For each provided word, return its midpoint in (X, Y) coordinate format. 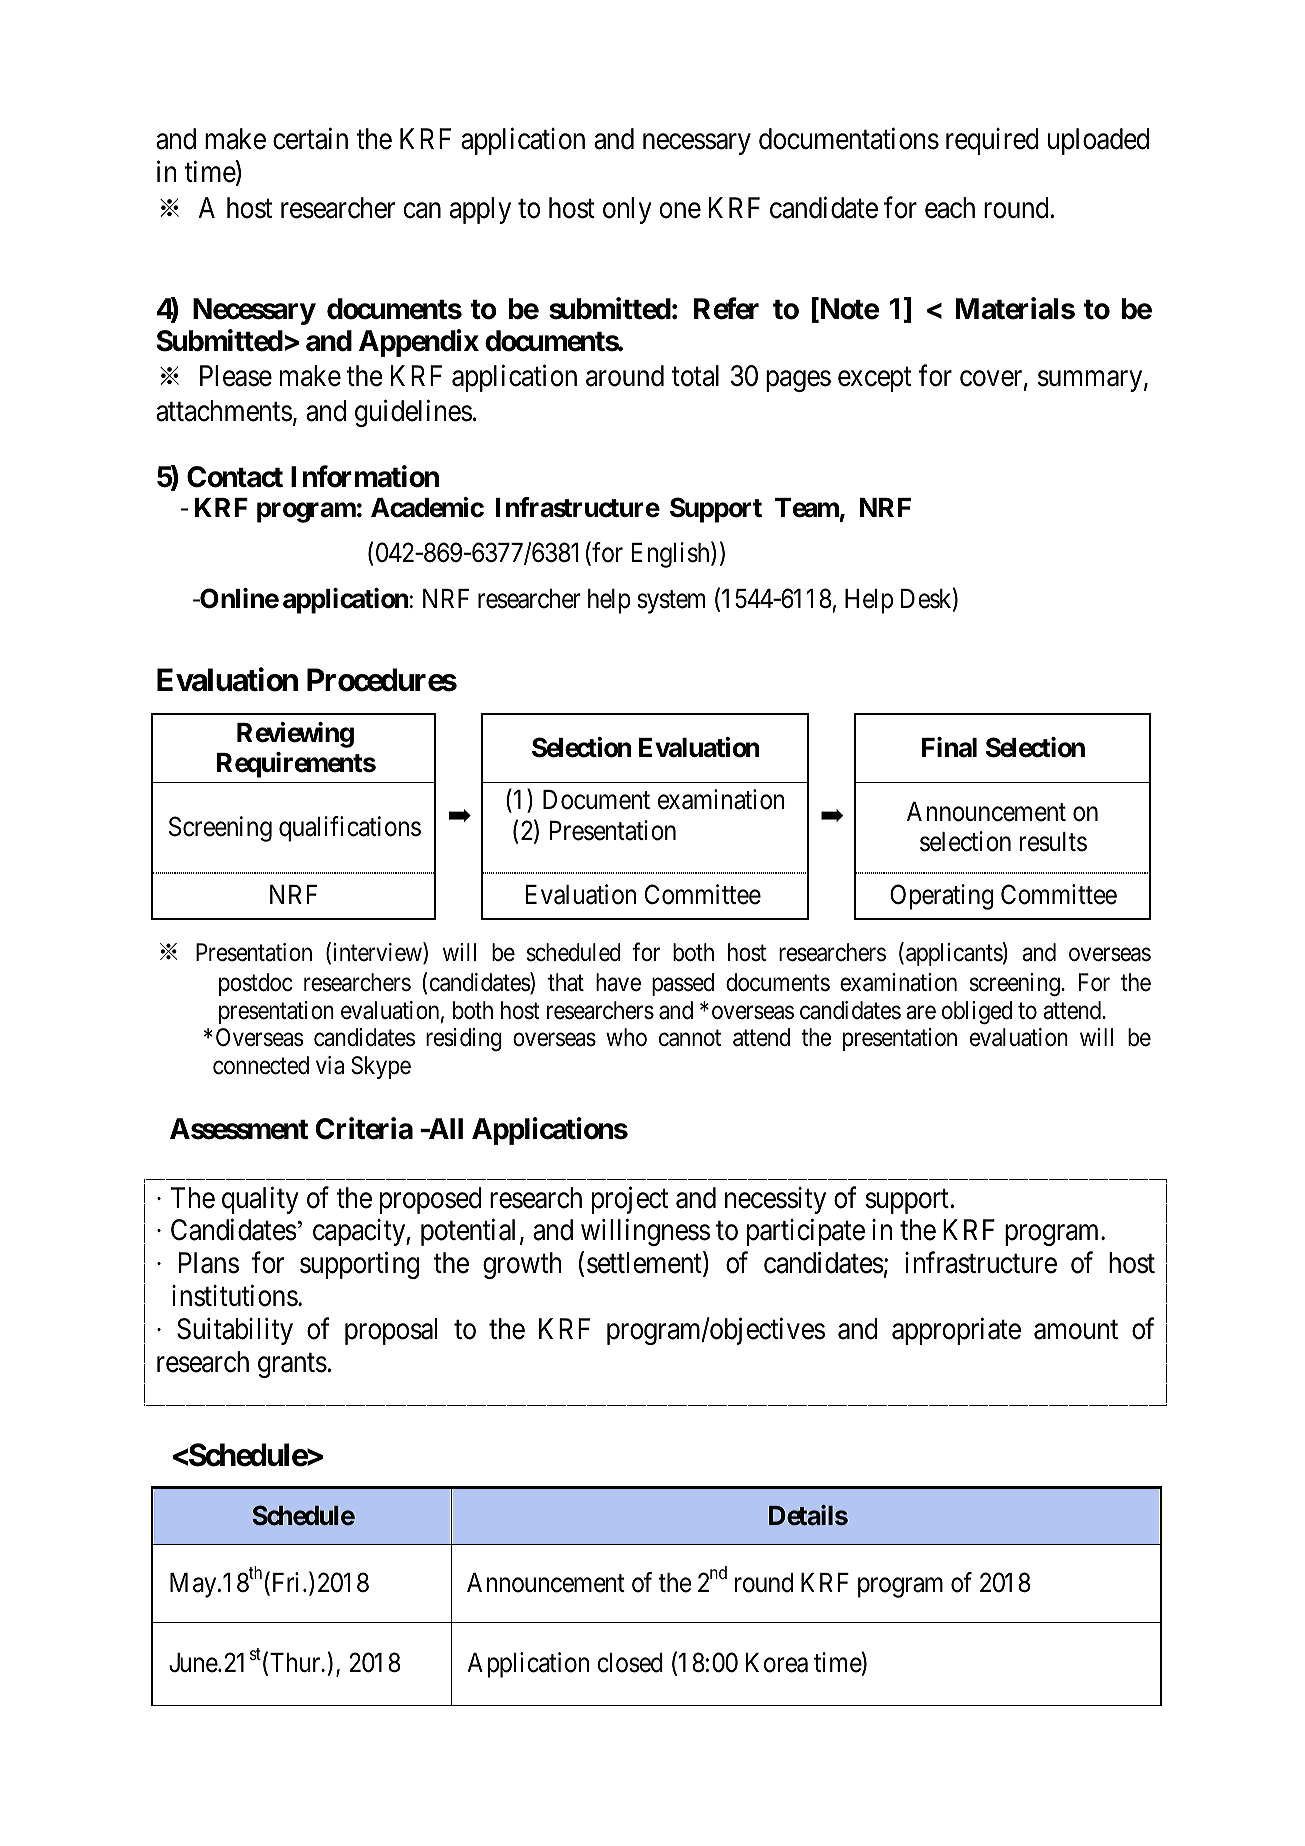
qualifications (350, 829)
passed (683, 984)
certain (310, 139)
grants (292, 1365)
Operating (942, 897)
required (992, 141)
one (680, 211)
